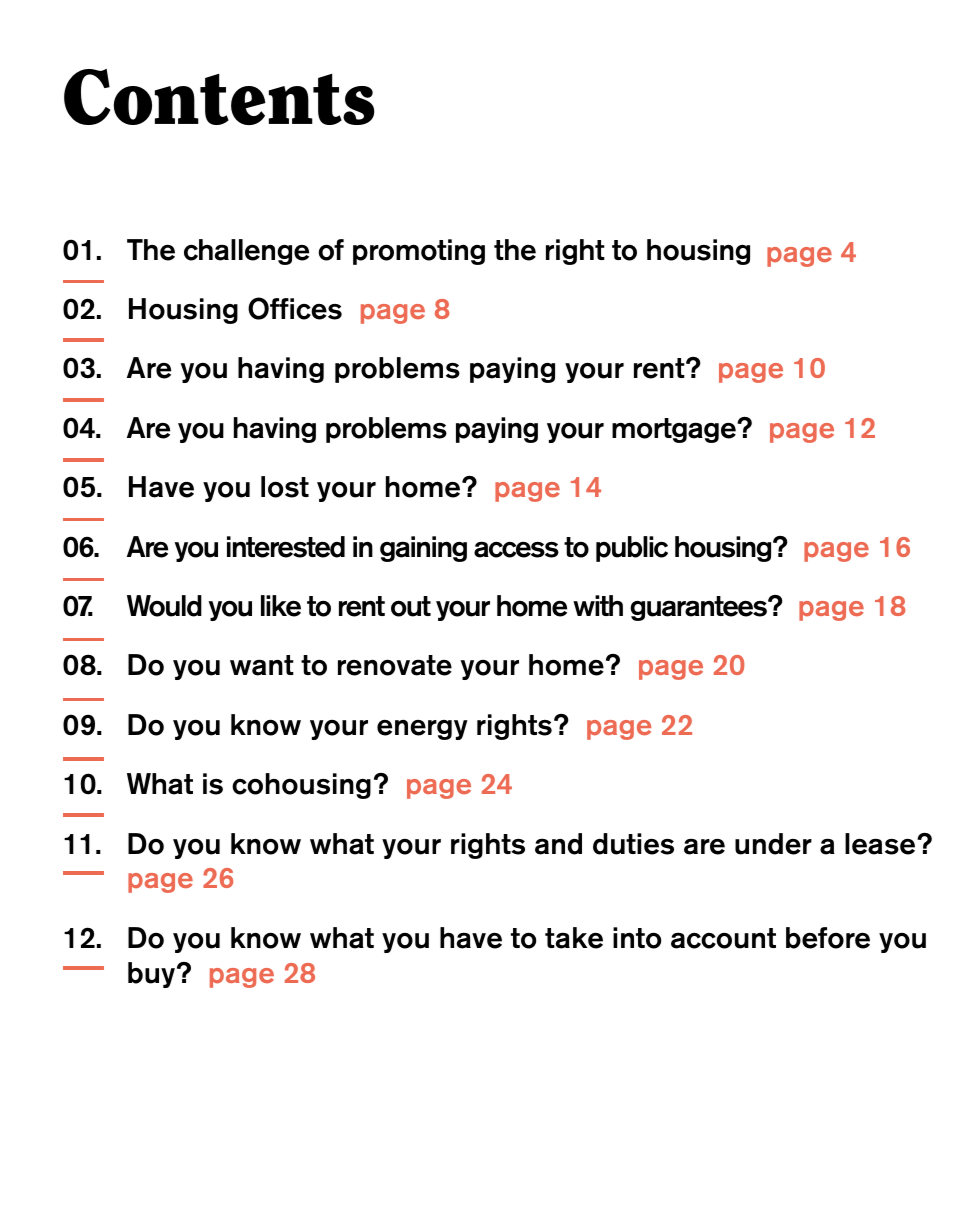 The height and width of the screenshot is (1232, 961). Describe the element at coordinates (516, 549) in the screenshot. I see `access` at that location.
